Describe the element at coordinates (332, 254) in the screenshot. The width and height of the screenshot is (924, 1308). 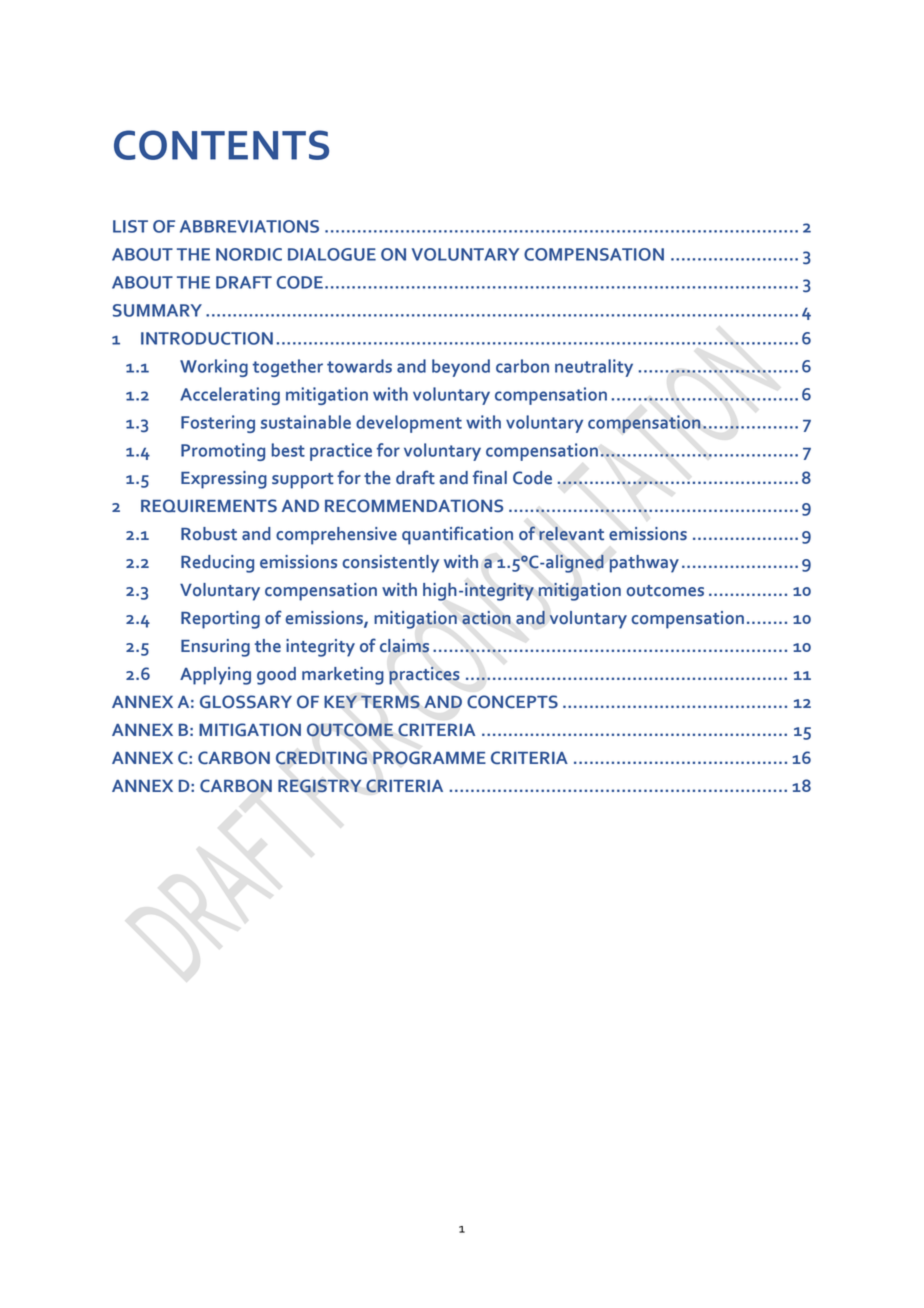
I see `DIALOGUE` at that location.
